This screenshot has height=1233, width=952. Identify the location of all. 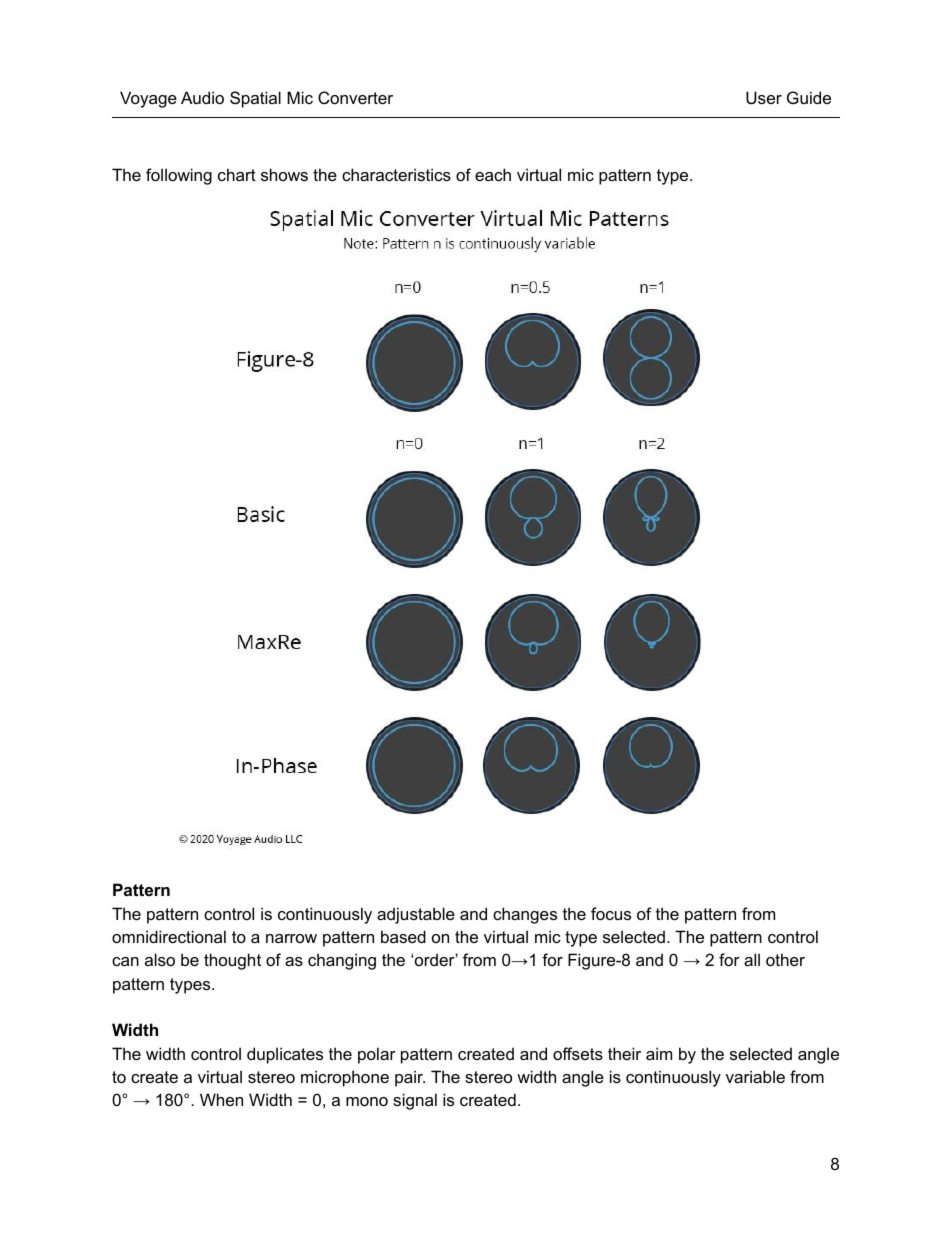
(752, 959).
